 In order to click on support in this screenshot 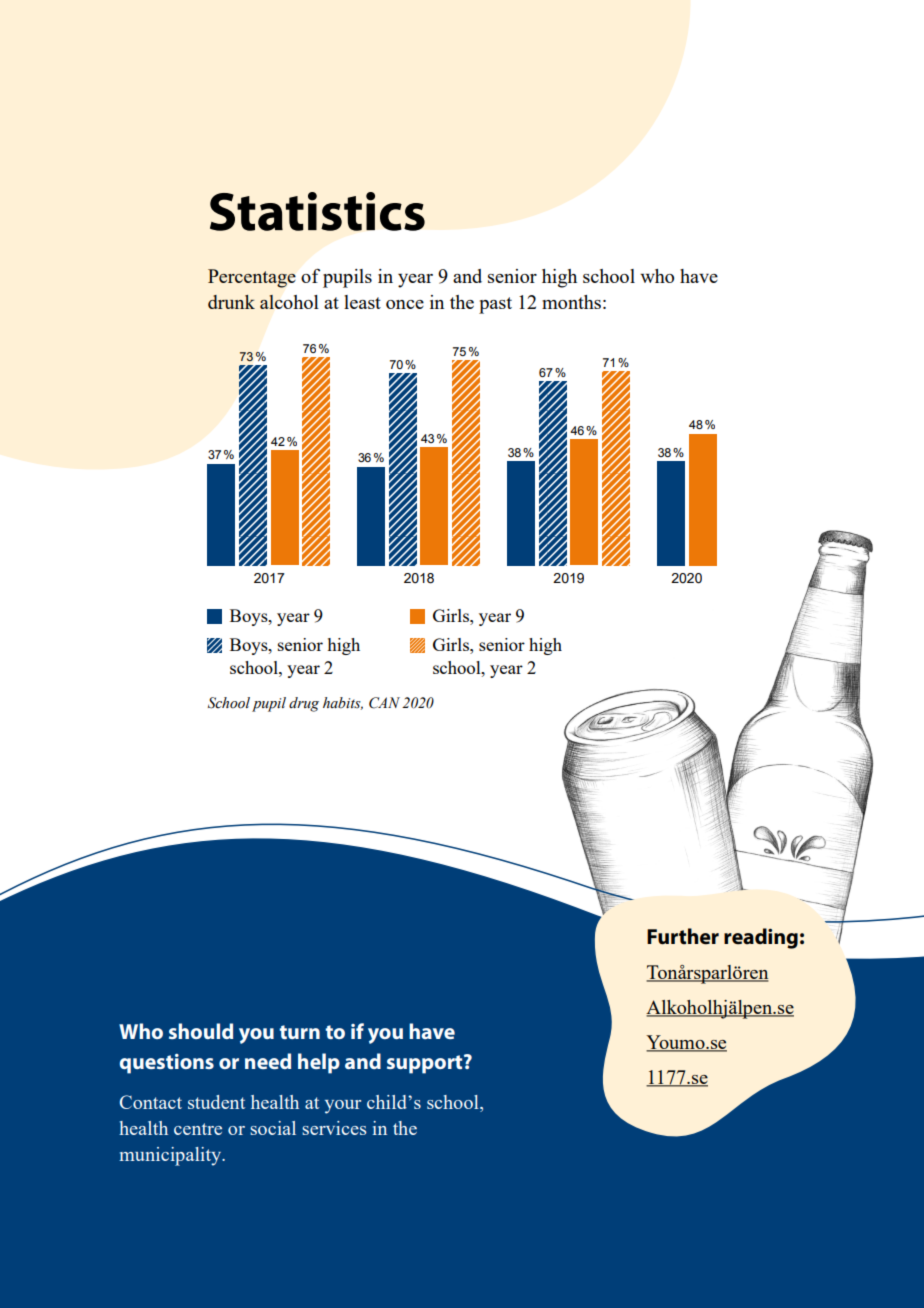, I will do `click(426, 1064)`.
